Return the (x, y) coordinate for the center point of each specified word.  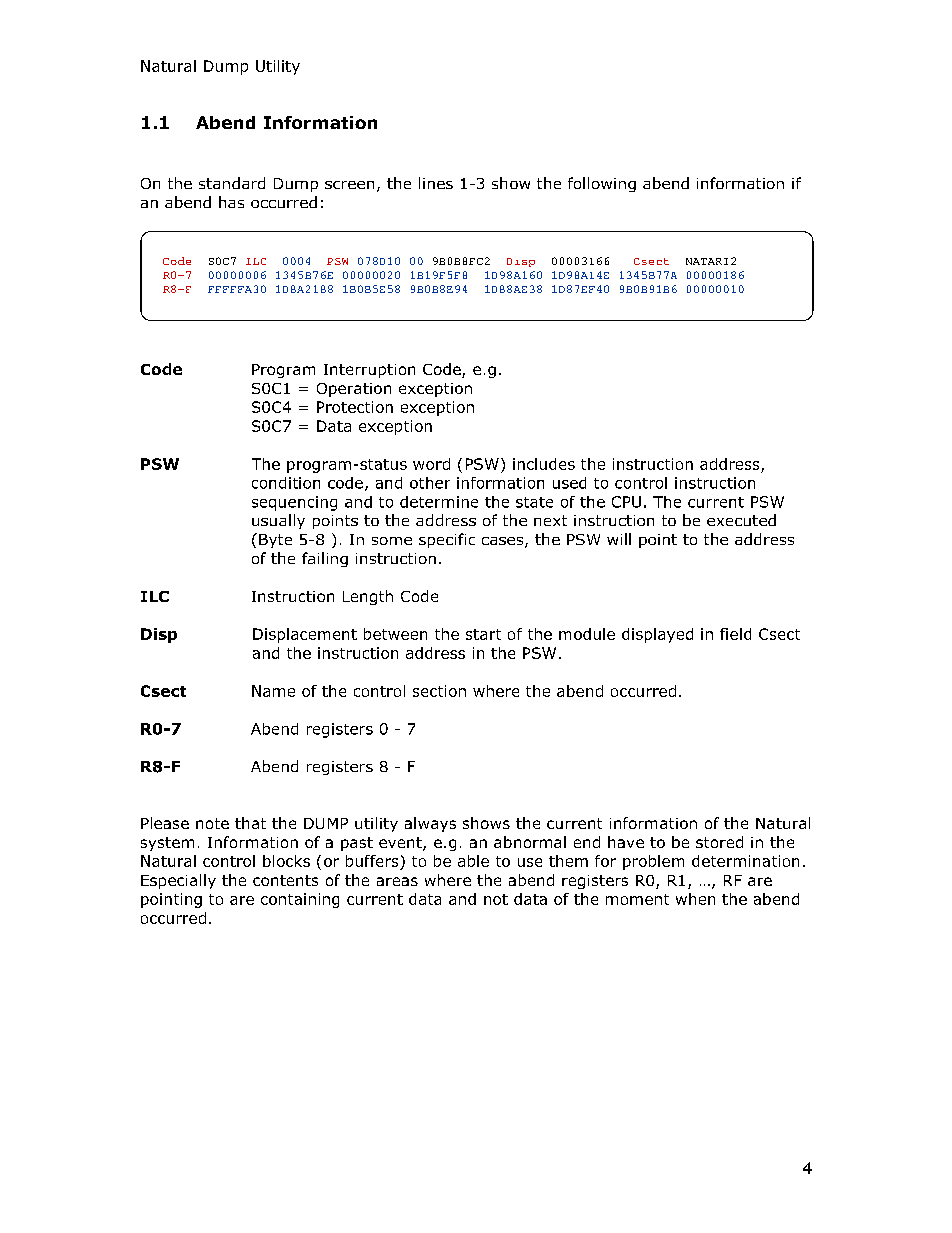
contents (285, 880)
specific (447, 540)
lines (436, 183)
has (231, 202)
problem (653, 862)
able (473, 861)
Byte (275, 541)
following (602, 184)
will (619, 539)
